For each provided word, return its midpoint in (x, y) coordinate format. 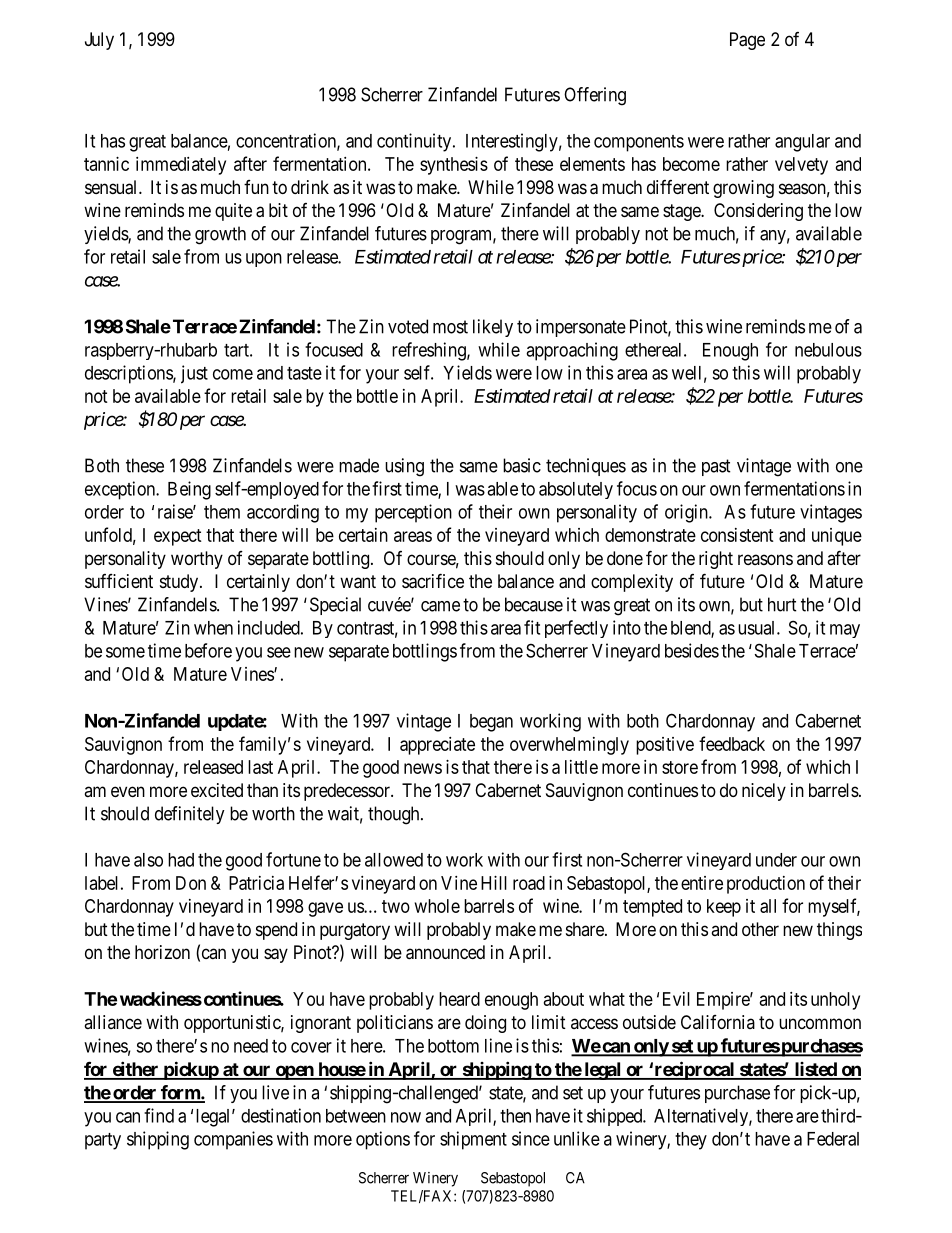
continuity (415, 142)
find (159, 1115)
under (776, 860)
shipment (473, 1140)
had (181, 860)
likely (493, 328)
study (180, 583)
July (99, 41)
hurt (782, 604)
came (440, 606)
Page (747, 41)
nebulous (828, 350)
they (691, 1141)
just (194, 374)
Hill (494, 883)
